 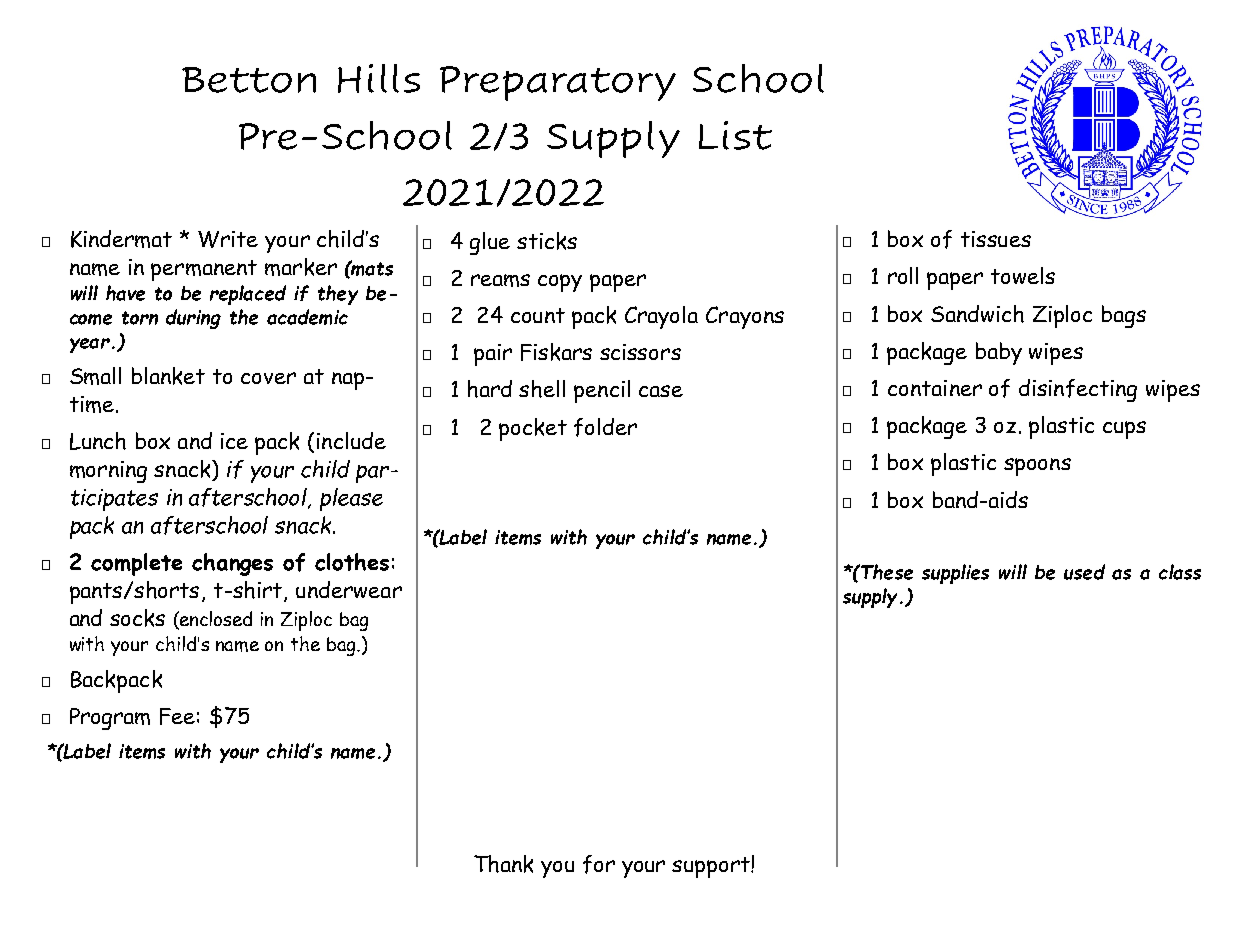 I want to click on enclosed, so click(x=215, y=620).
